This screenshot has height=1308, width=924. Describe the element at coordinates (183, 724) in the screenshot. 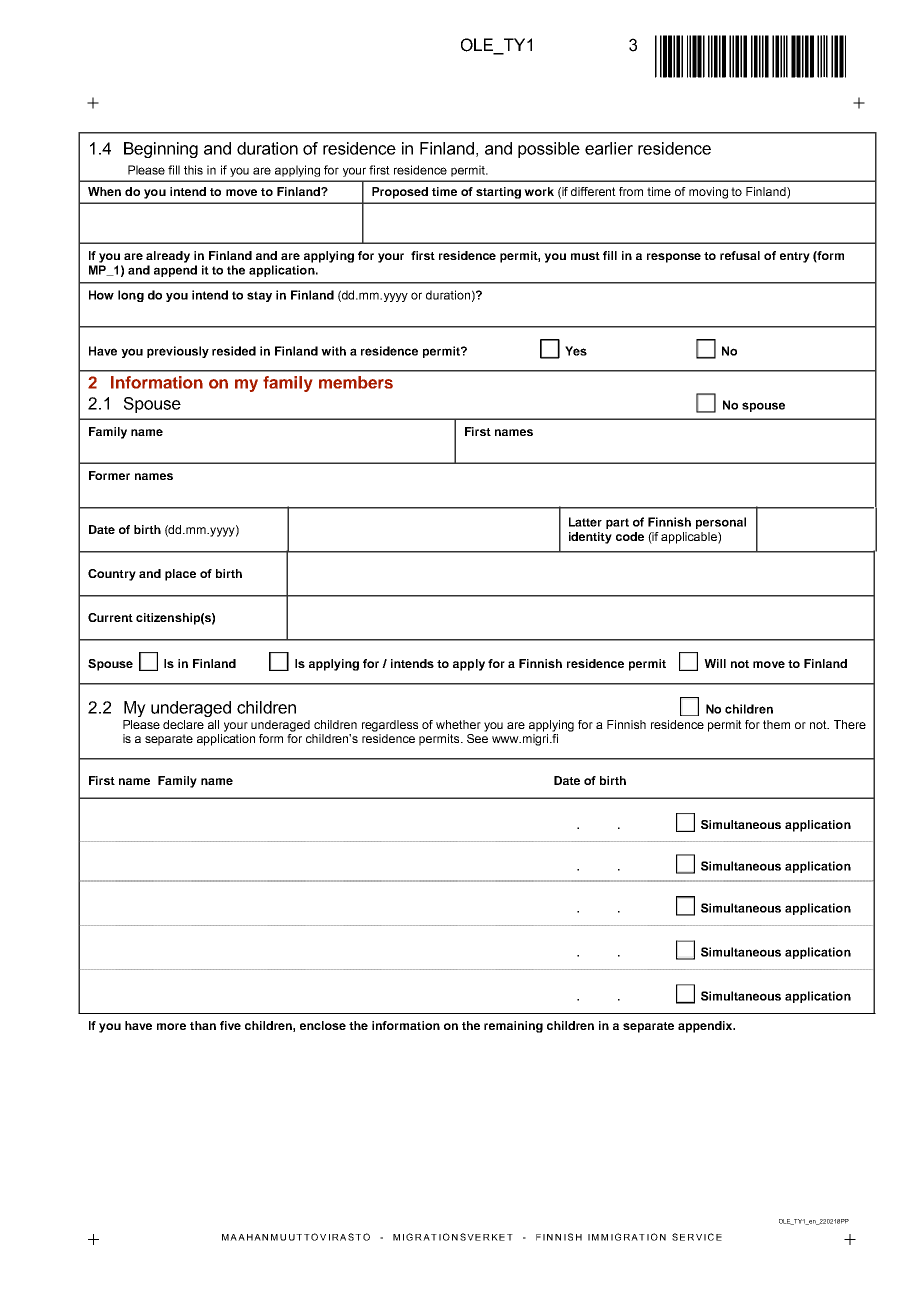

I see `declare` at that location.
